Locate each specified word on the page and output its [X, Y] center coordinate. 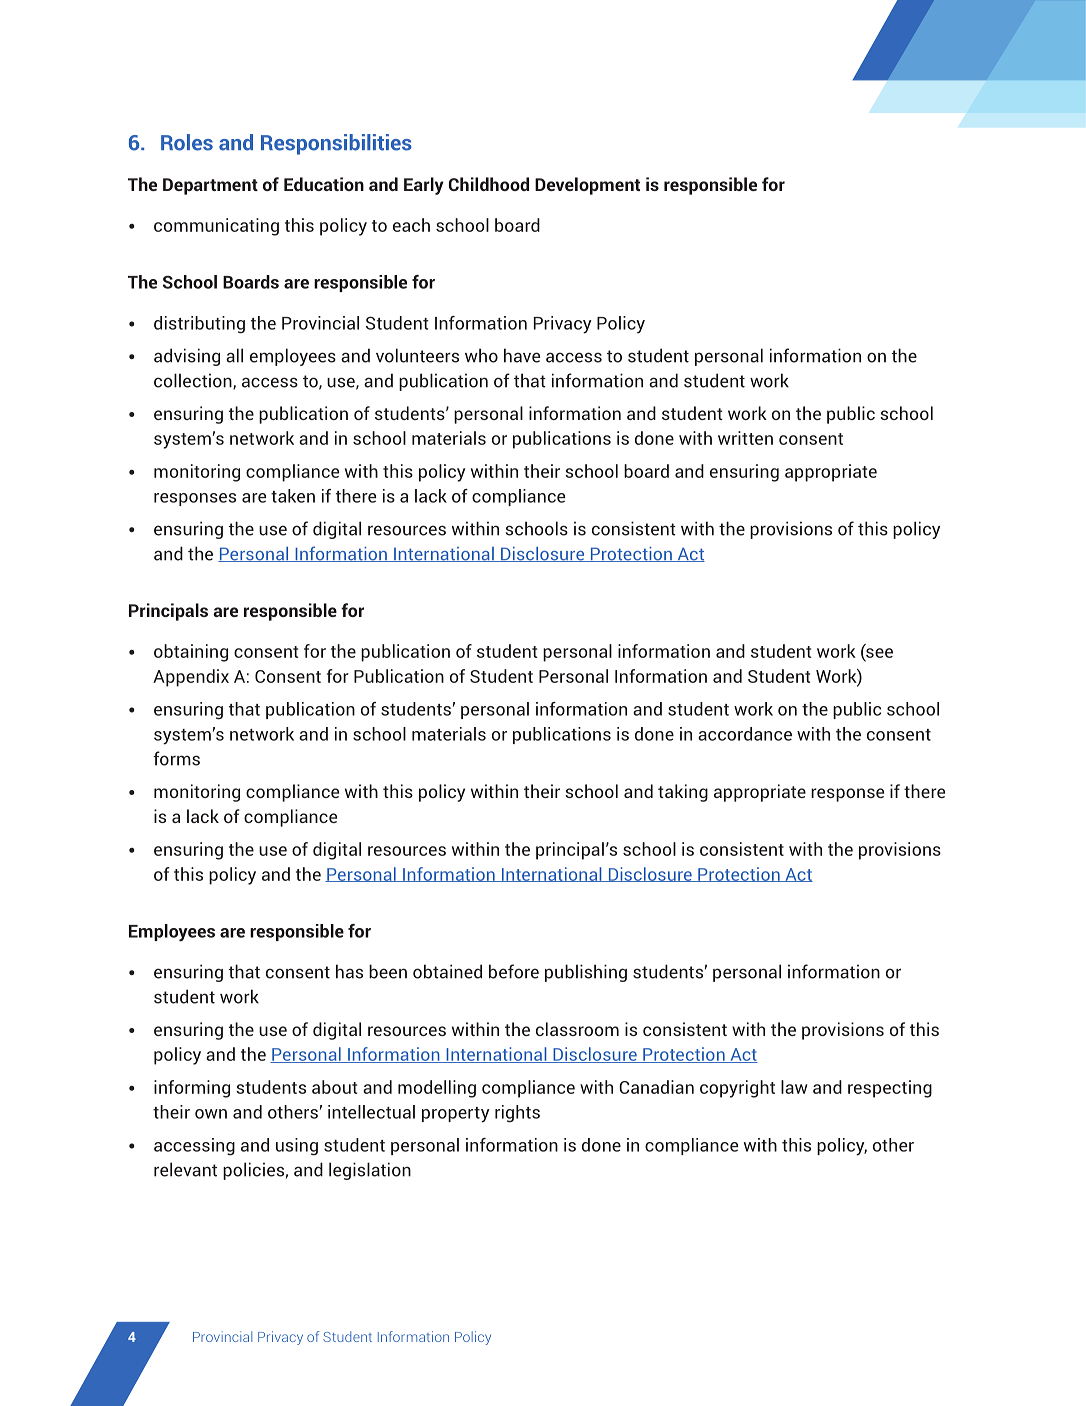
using [297, 1147]
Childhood [489, 184]
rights [517, 1114]
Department [210, 186]
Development [587, 186]
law [794, 1087]
